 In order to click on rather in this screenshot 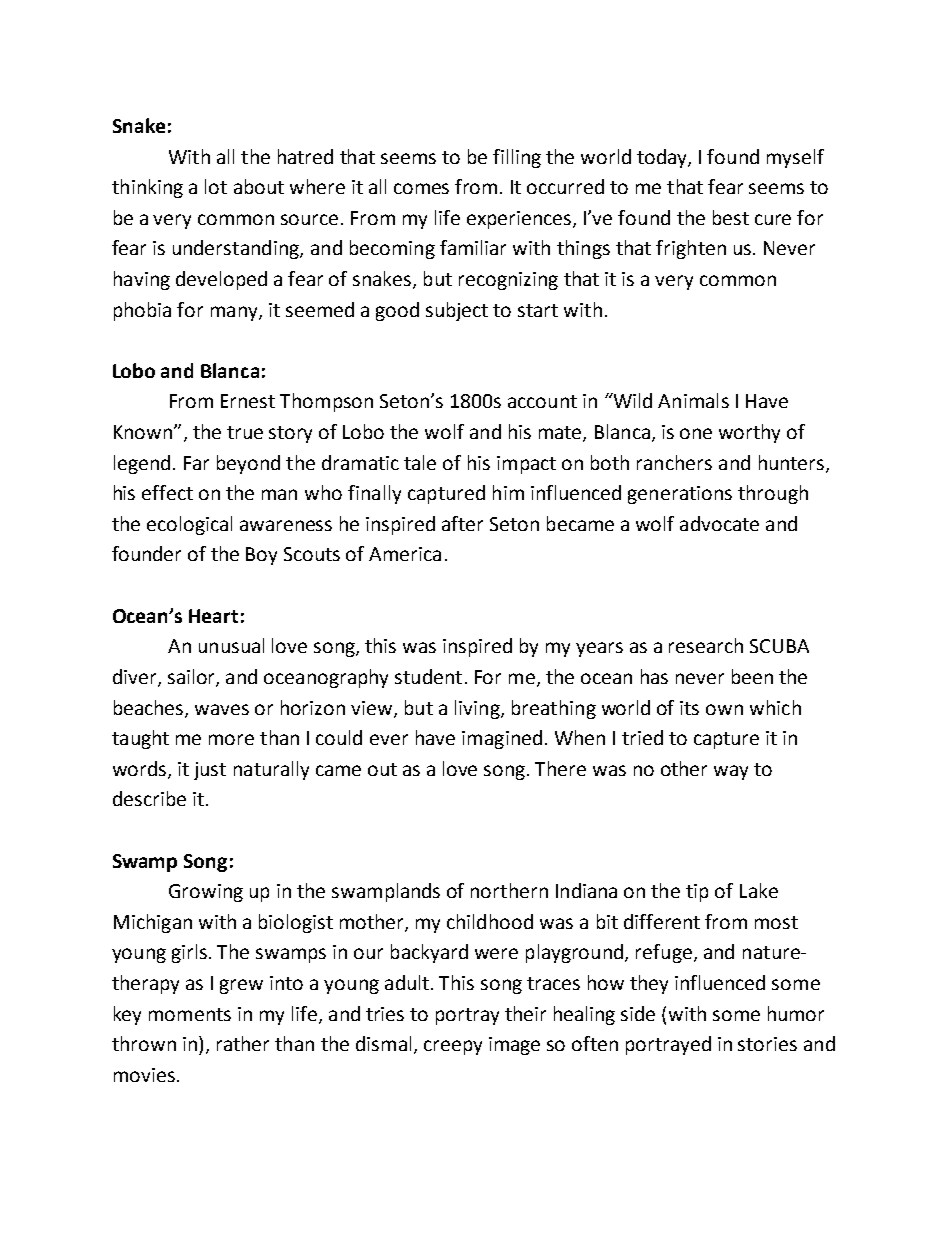, I will do `click(243, 1043)`.
